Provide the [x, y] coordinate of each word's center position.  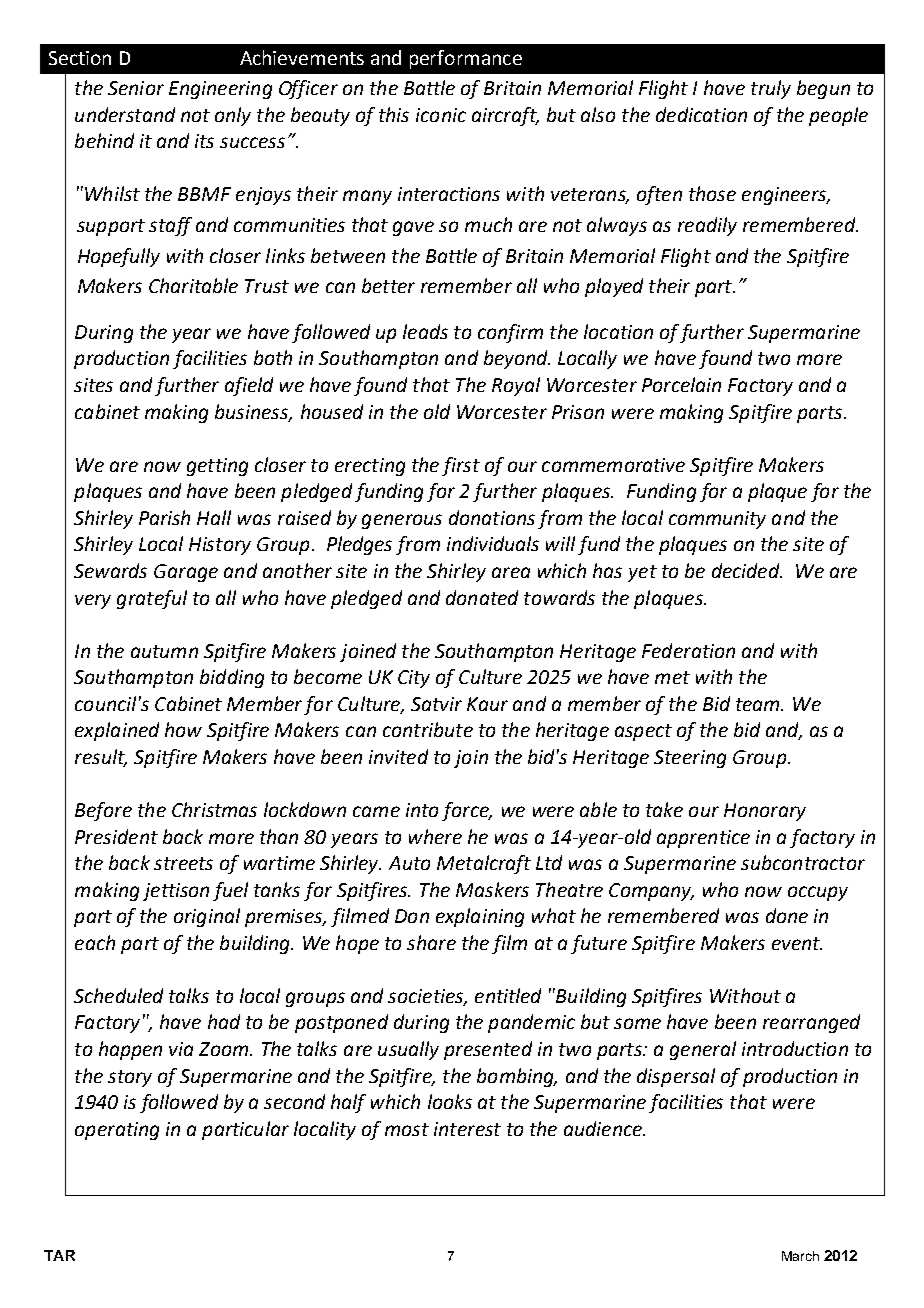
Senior [136, 88]
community [717, 520]
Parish [164, 517]
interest [467, 1129]
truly [771, 89]
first [461, 466]
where [435, 836]
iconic [441, 115]
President [116, 836]
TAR [59, 1255]
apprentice [703, 839]
